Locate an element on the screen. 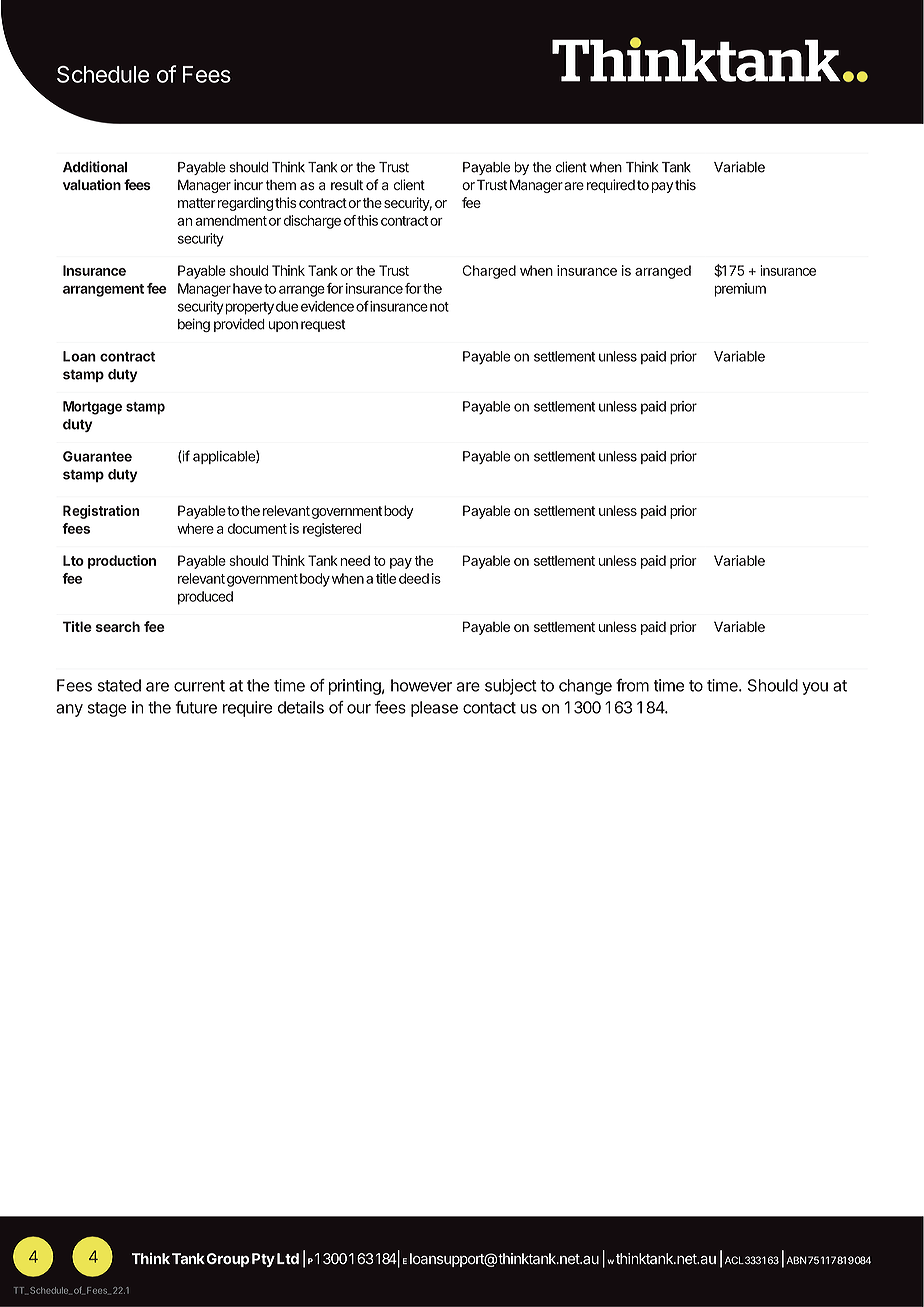  premium is located at coordinates (740, 290).
